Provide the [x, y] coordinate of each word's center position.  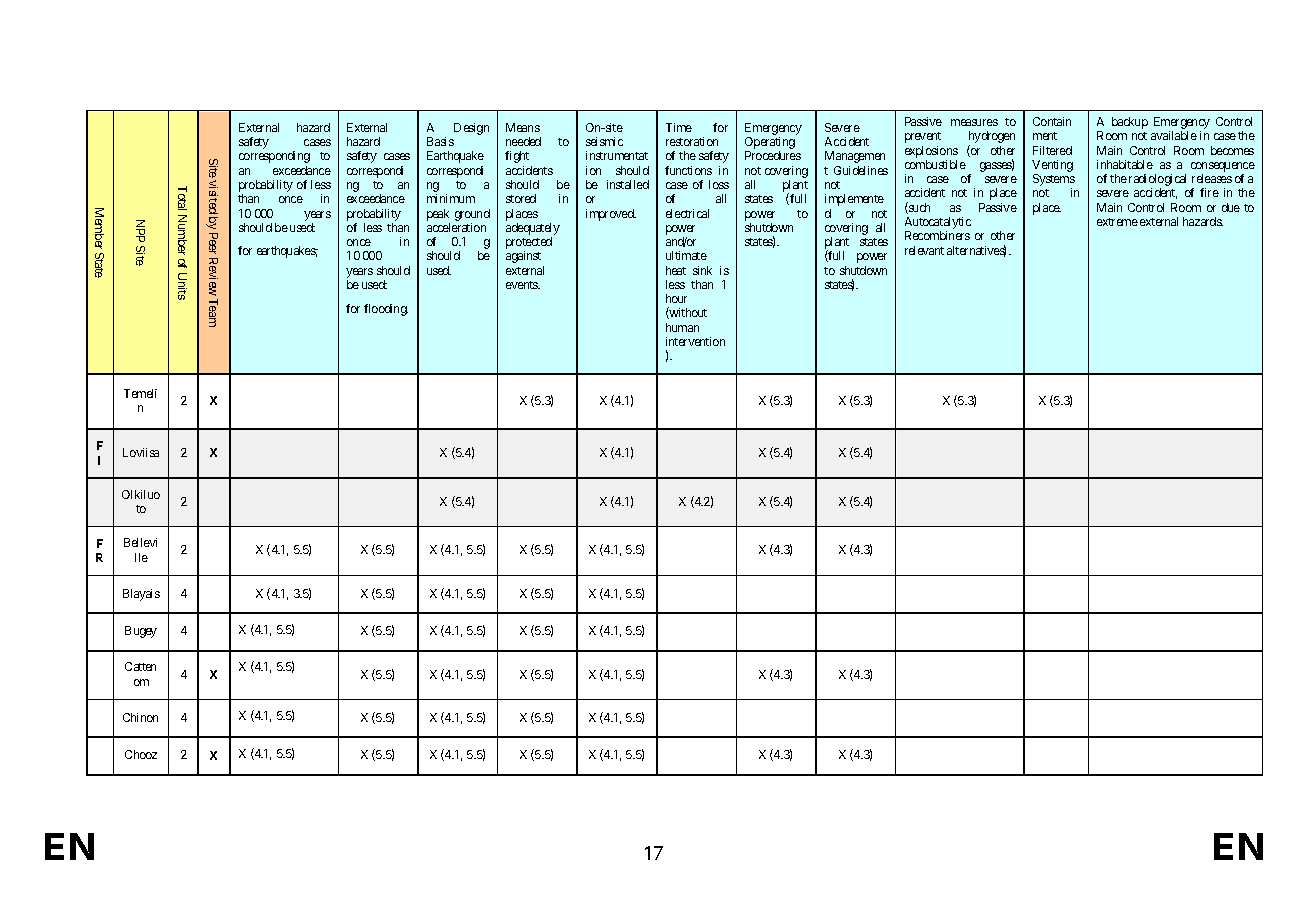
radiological [1157, 181]
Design [471, 129]
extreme [1117, 222]
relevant [924, 250]
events [523, 285]
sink [702, 270]
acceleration [456, 227]
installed [628, 184]
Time [679, 127]
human [682, 327]
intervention [695, 341]
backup [1130, 123]
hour [676, 298]
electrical [687, 213]
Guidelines [861, 170]
